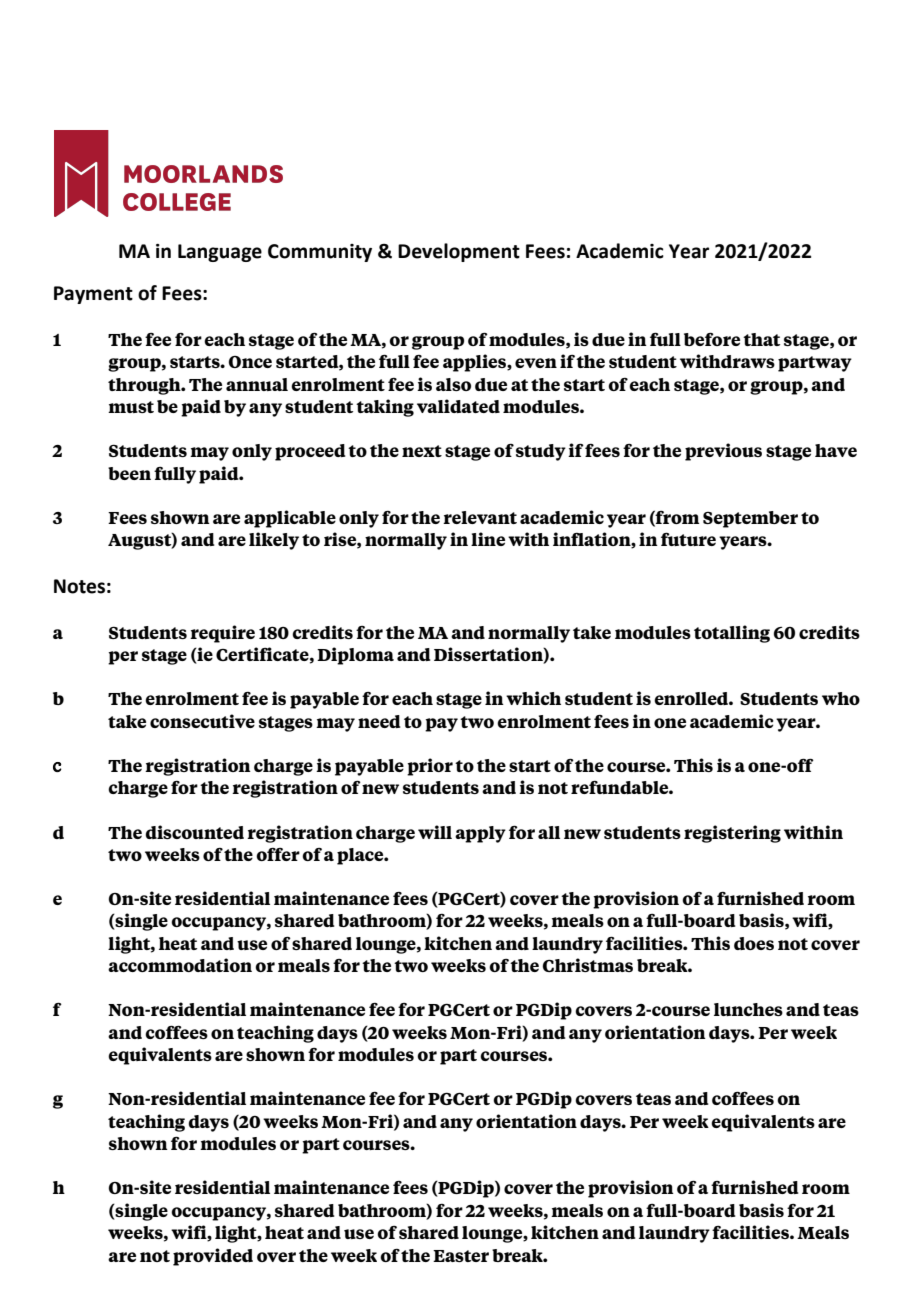 This screenshot has height=1308, width=924. Describe the element at coordinates (202, 721) in the screenshot. I see `consecutive` at that location.
